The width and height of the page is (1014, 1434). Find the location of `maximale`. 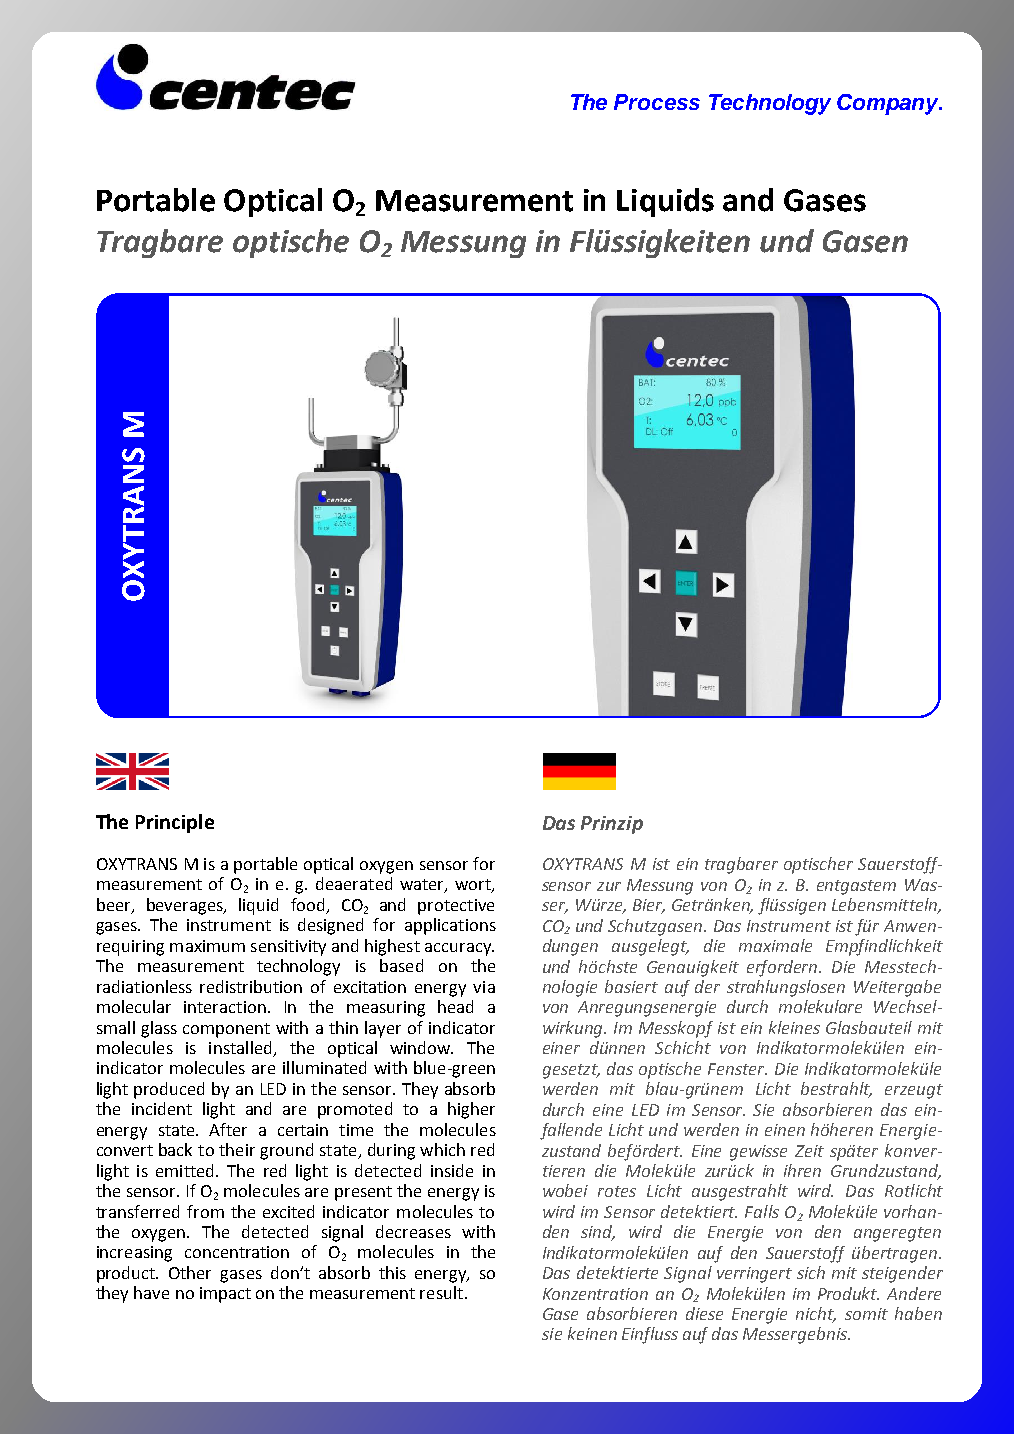

maximale is located at coordinates (775, 945).
